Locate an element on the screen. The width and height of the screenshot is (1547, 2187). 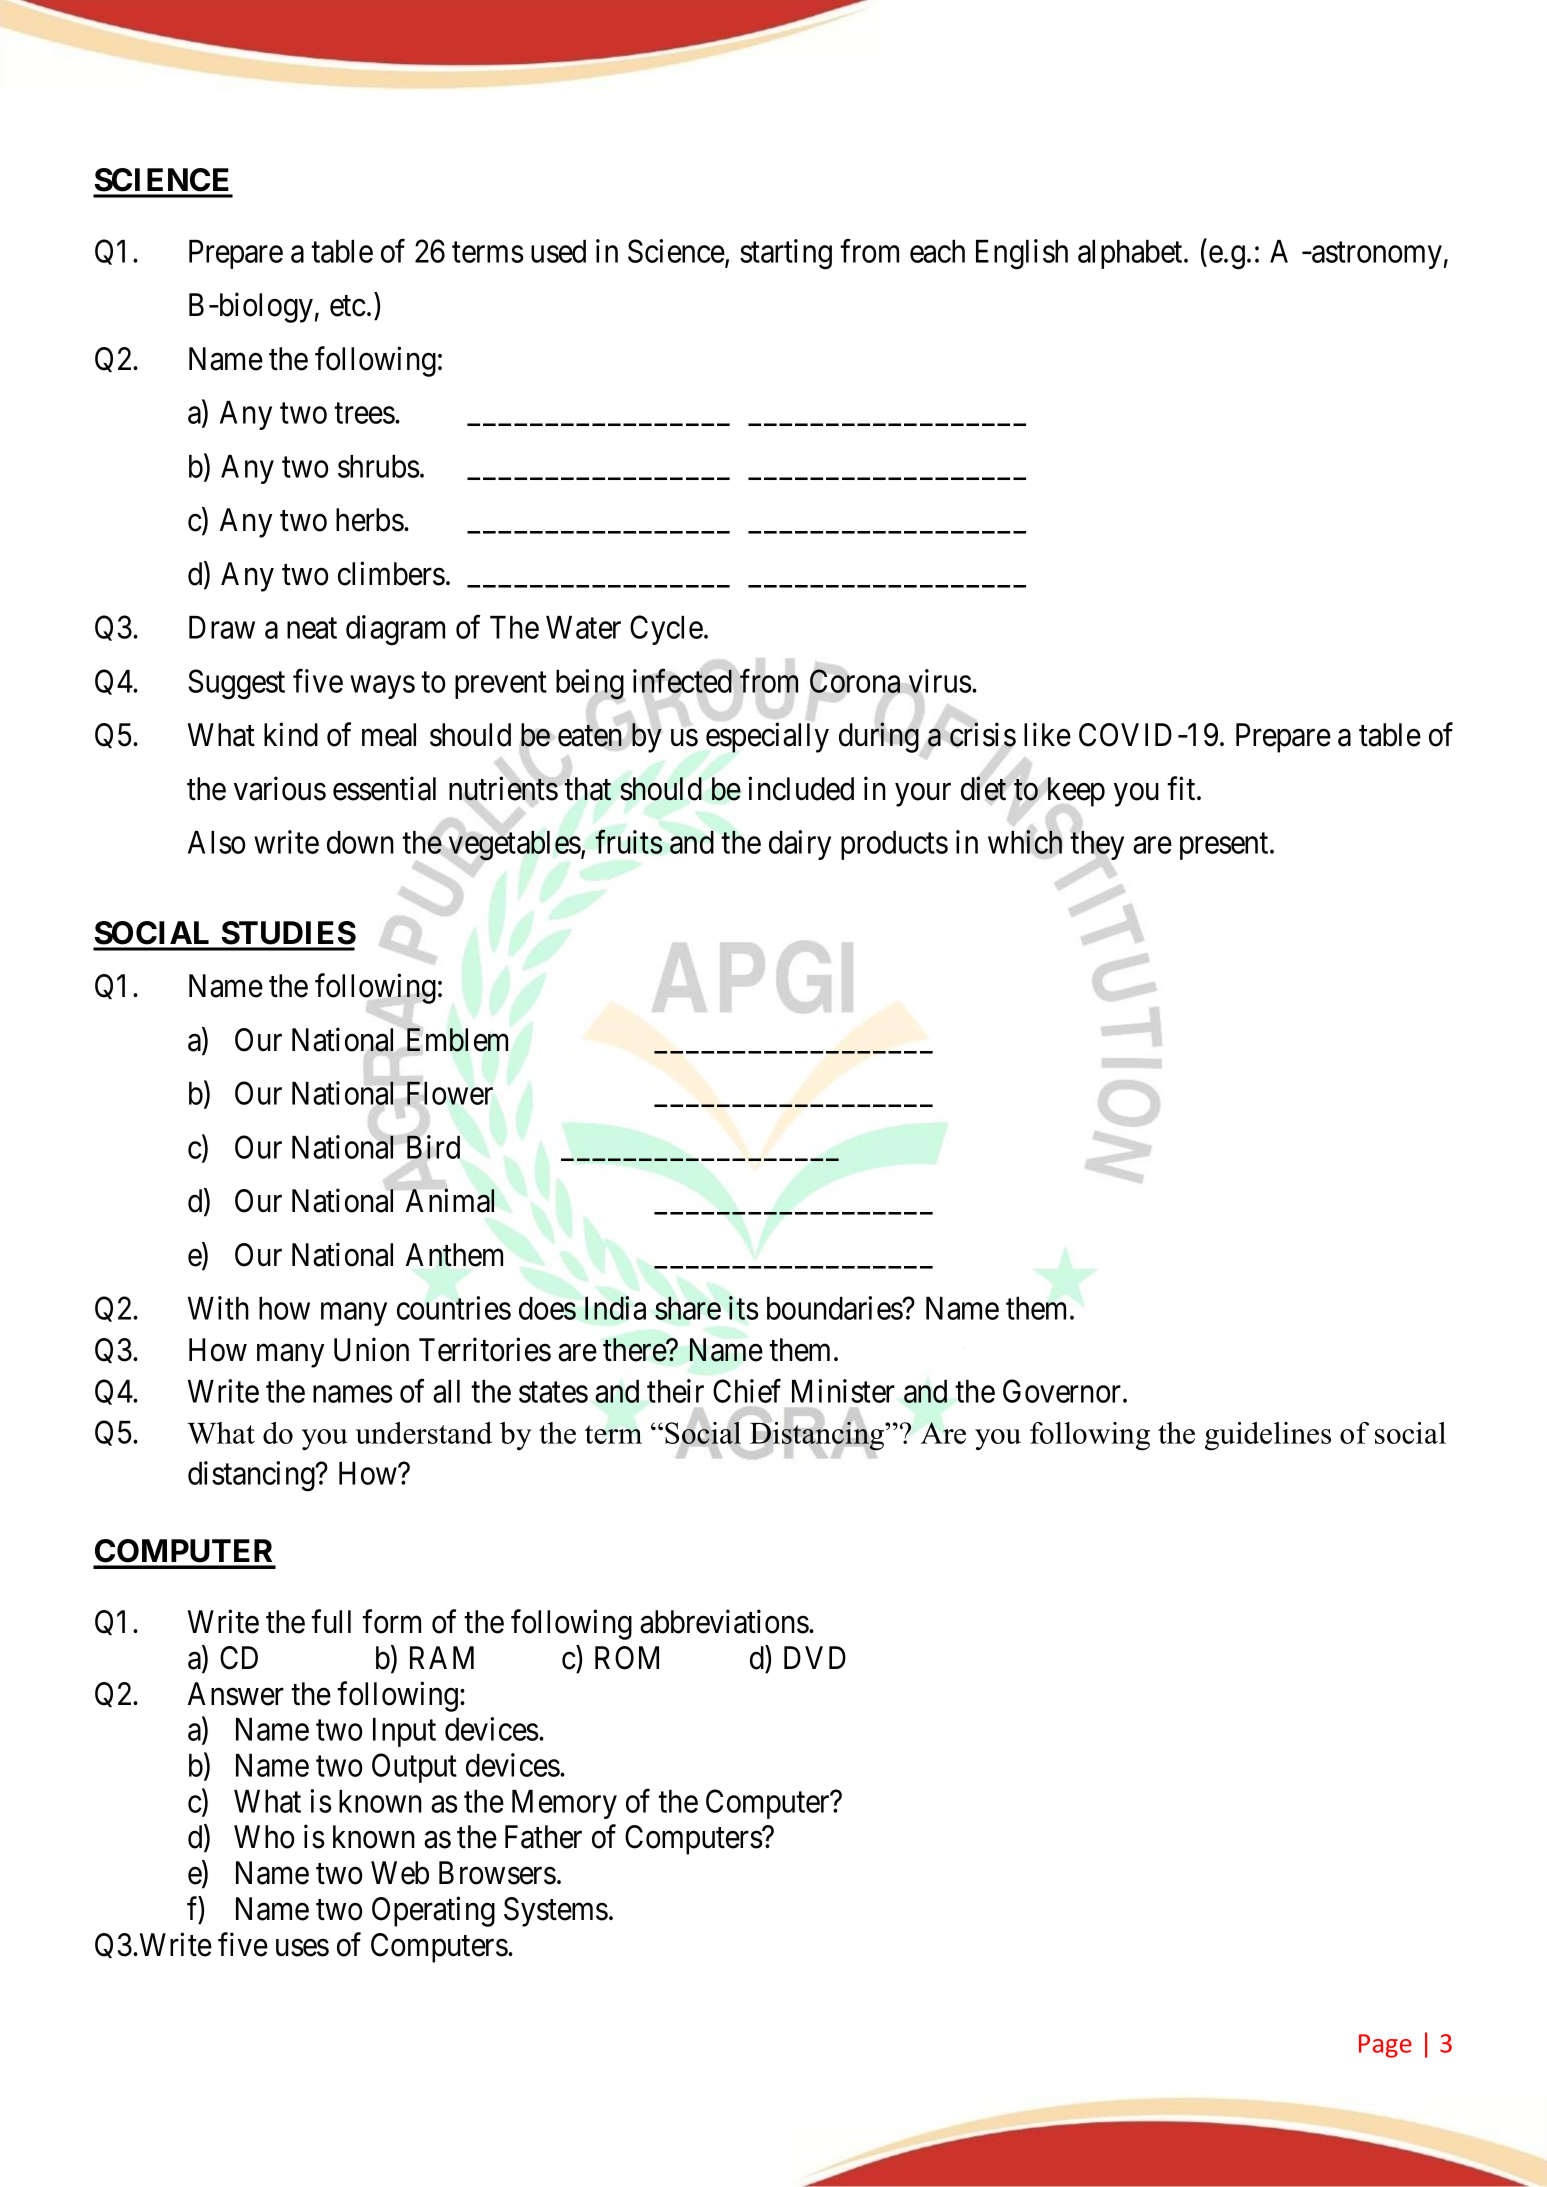
understand is located at coordinates (423, 1433).
